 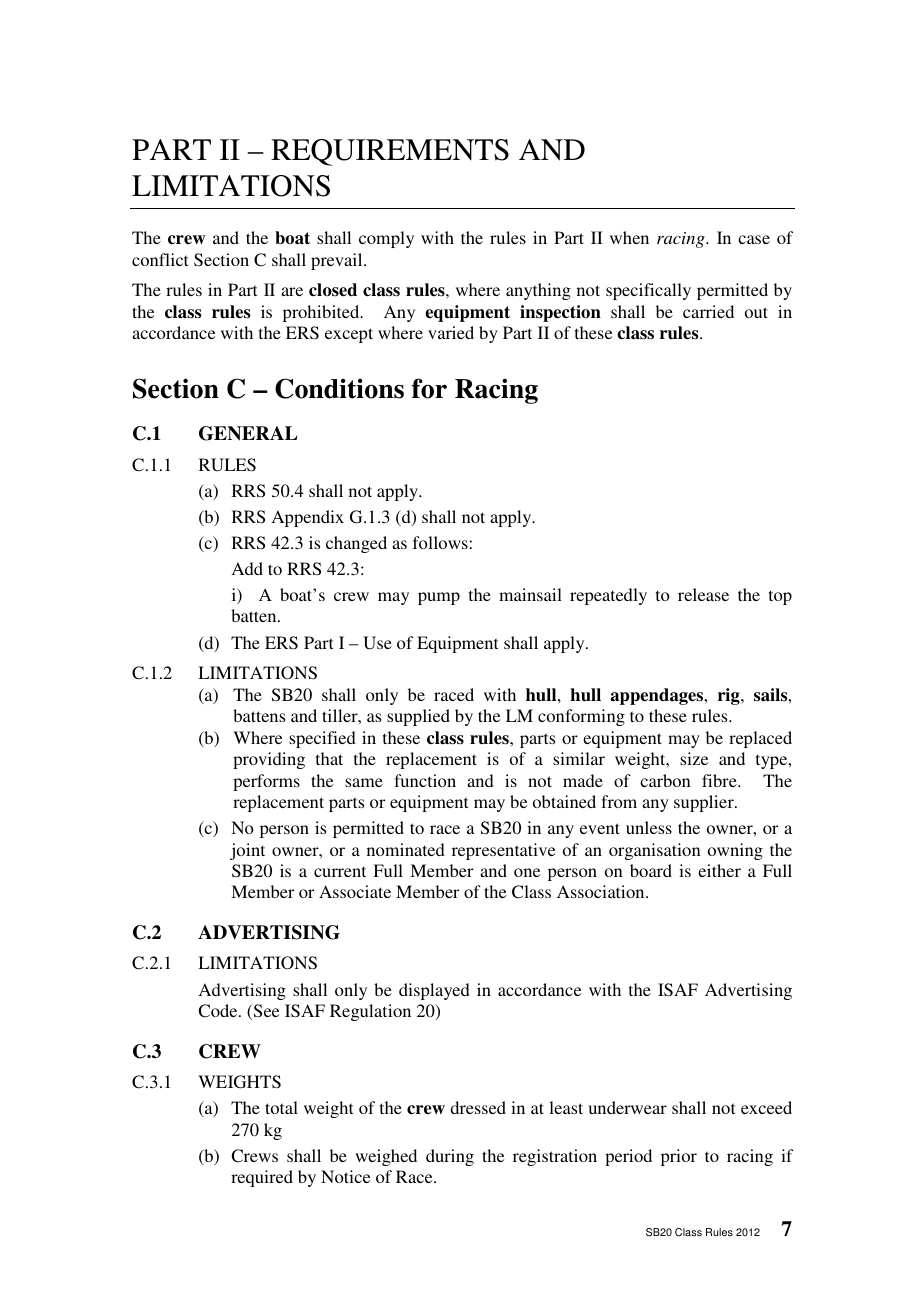 I want to click on case, so click(x=754, y=239).
